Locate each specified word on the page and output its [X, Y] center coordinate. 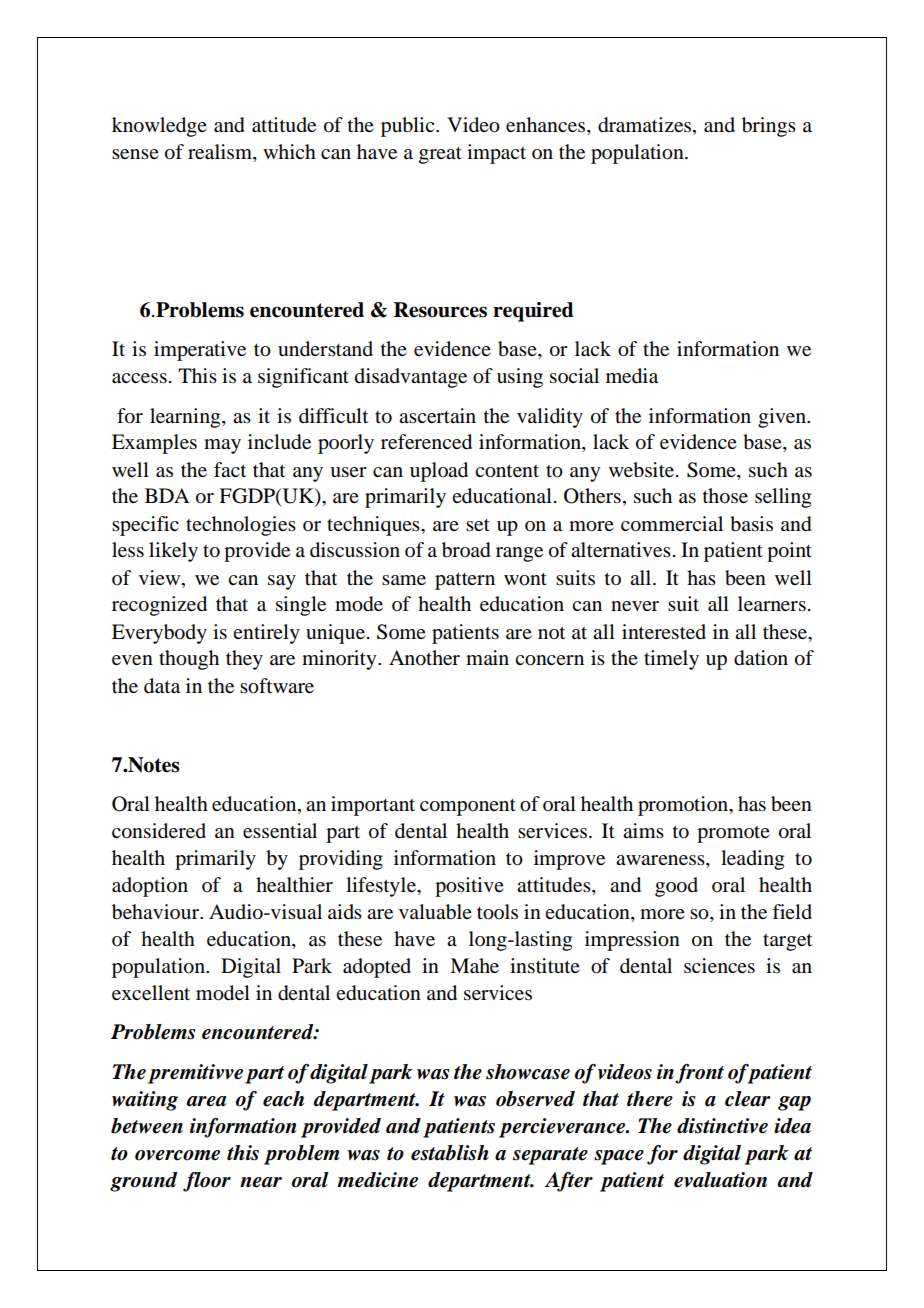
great [440, 155]
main [487, 657]
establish [450, 1153]
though [189, 660]
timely [671, 660]
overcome [177, 1155]
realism [221, 153]
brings [769, 127]
